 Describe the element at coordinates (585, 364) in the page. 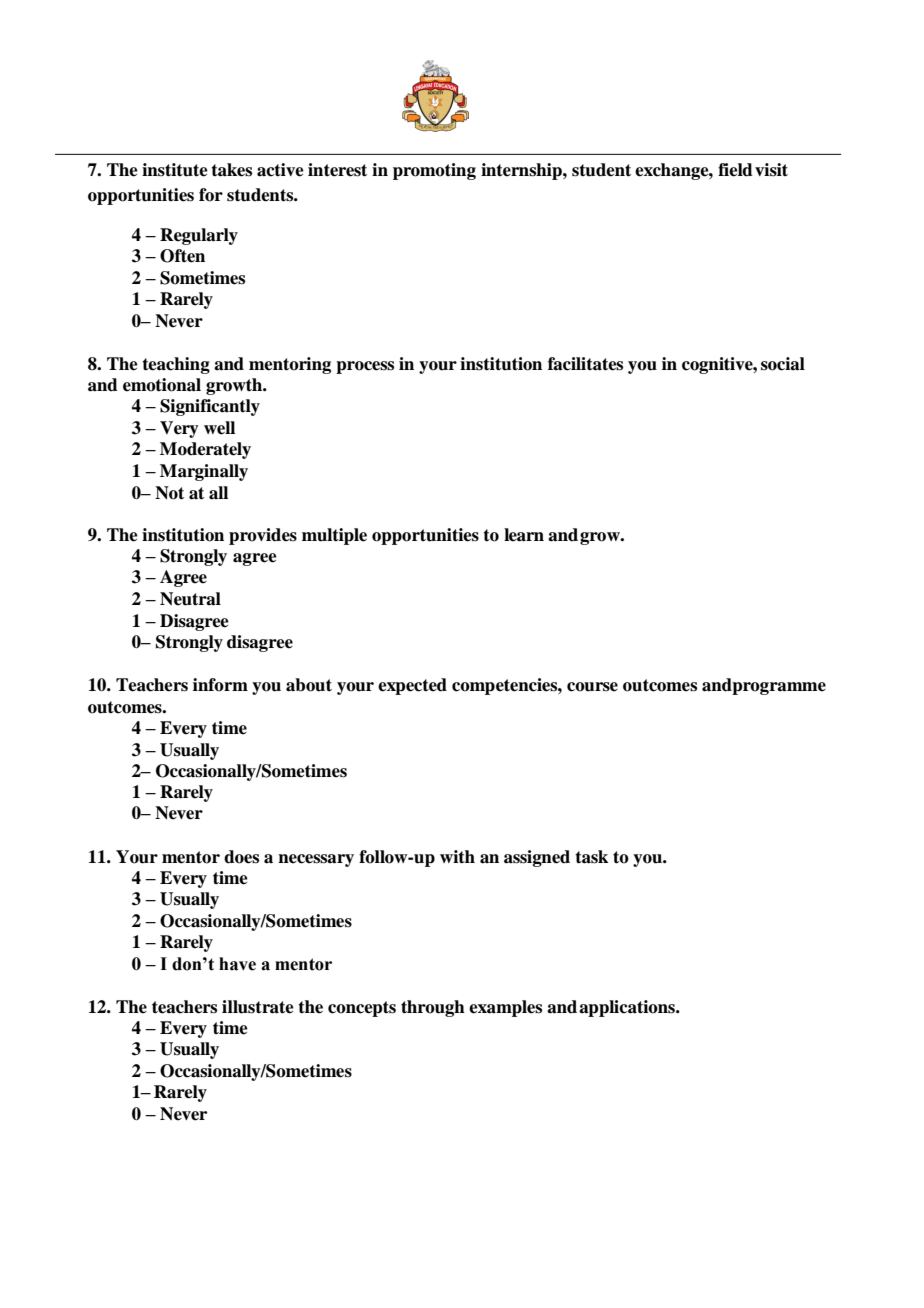

I see `facilitates` at that location.
